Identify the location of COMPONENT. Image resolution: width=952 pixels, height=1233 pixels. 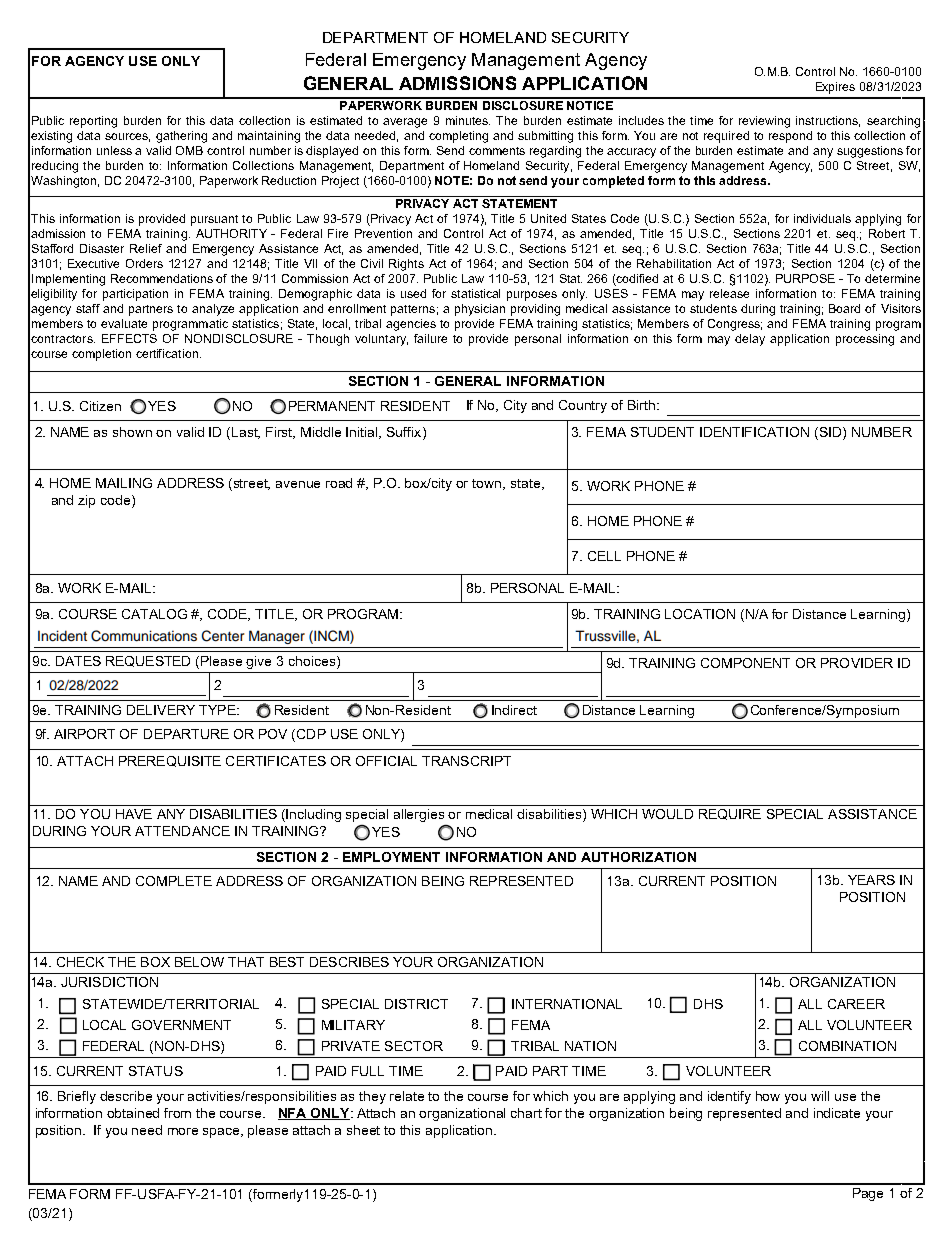
(745, 663).
